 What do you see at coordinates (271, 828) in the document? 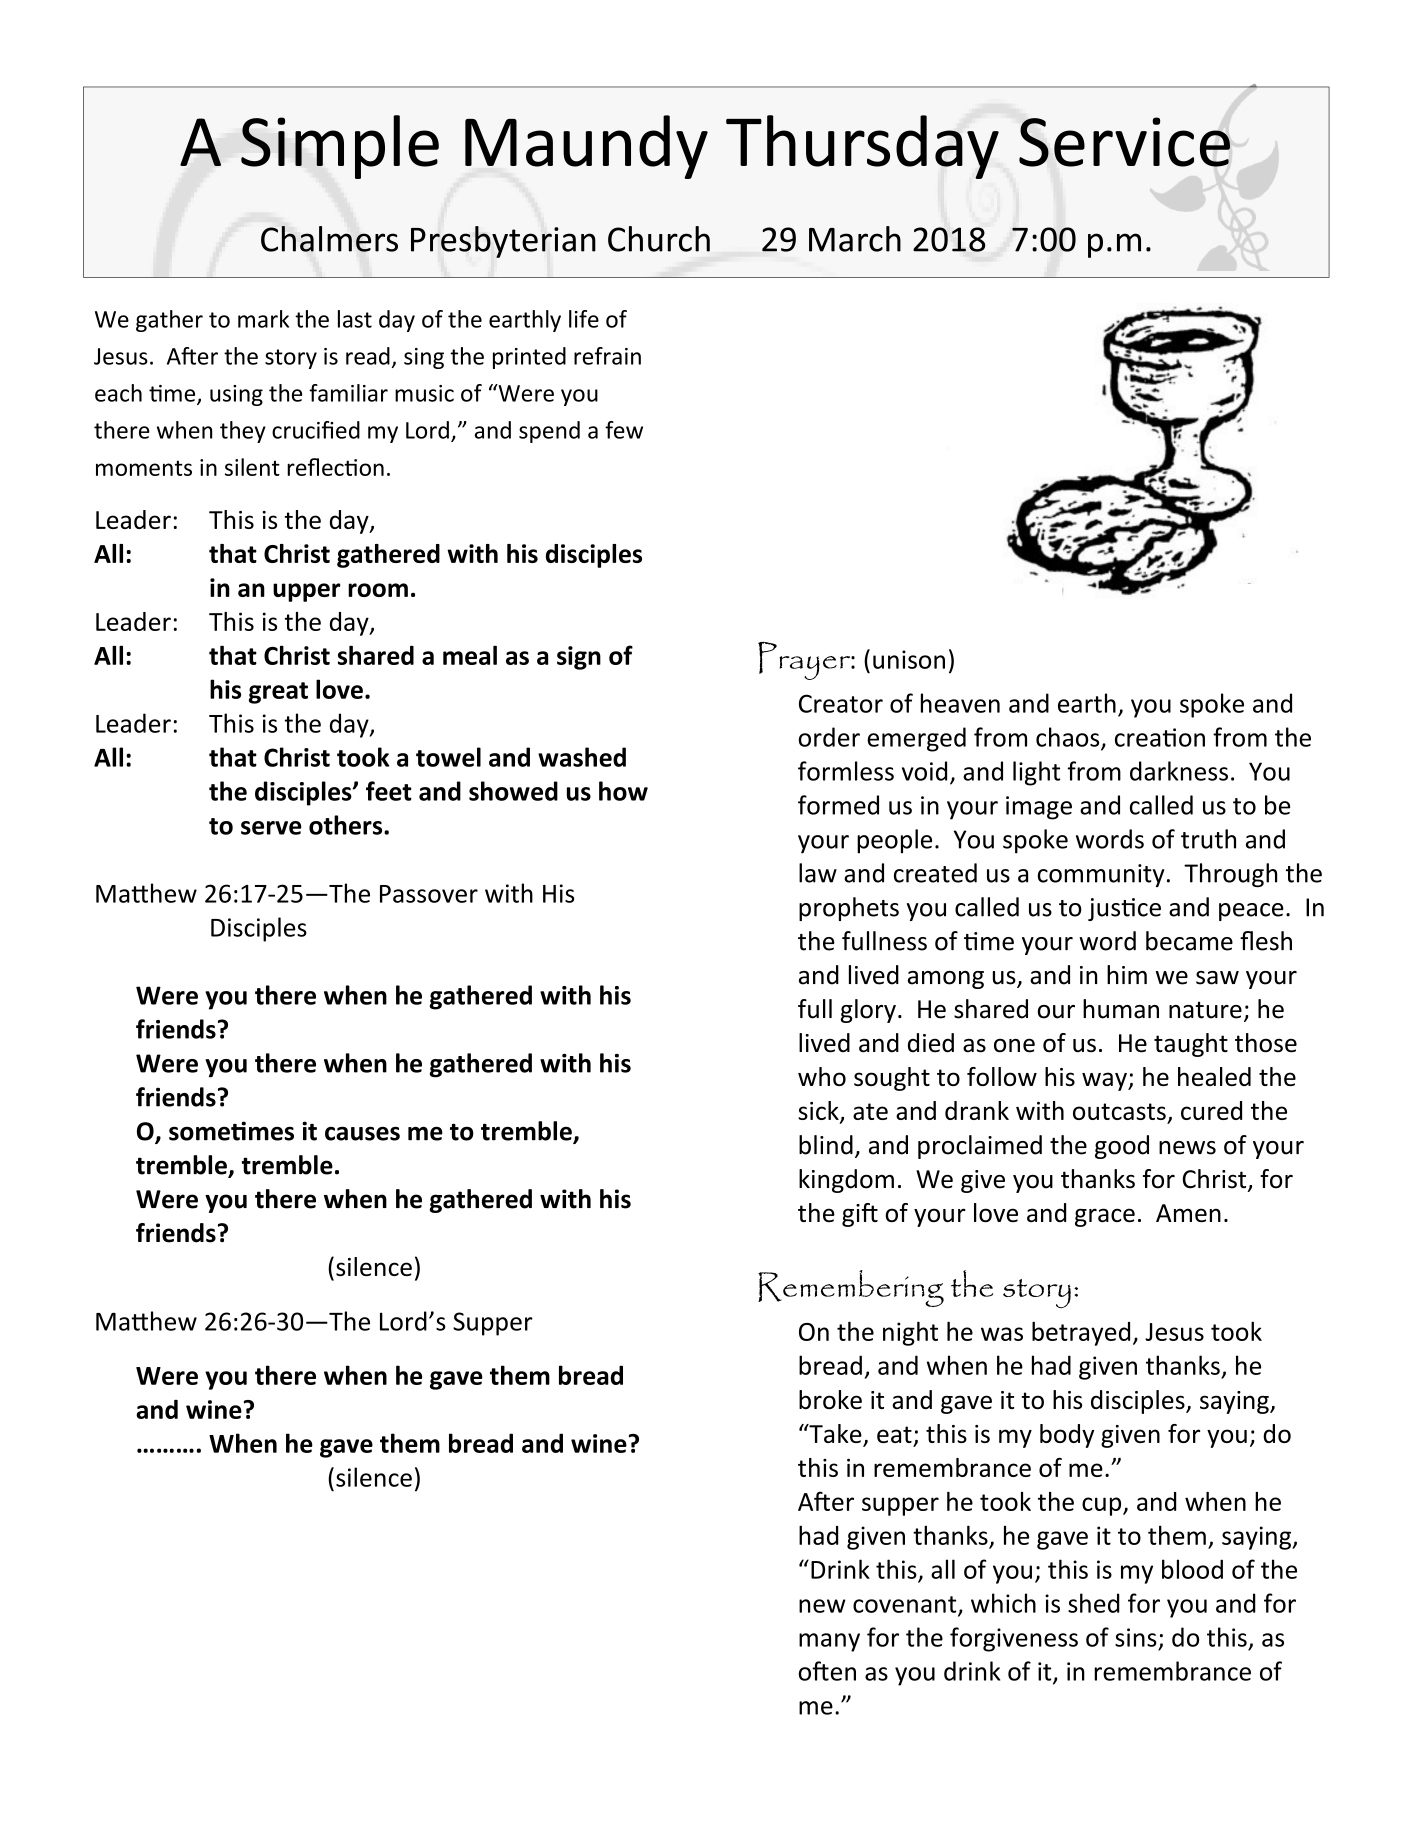
I see `serve` at bounding box center [271, 828].
